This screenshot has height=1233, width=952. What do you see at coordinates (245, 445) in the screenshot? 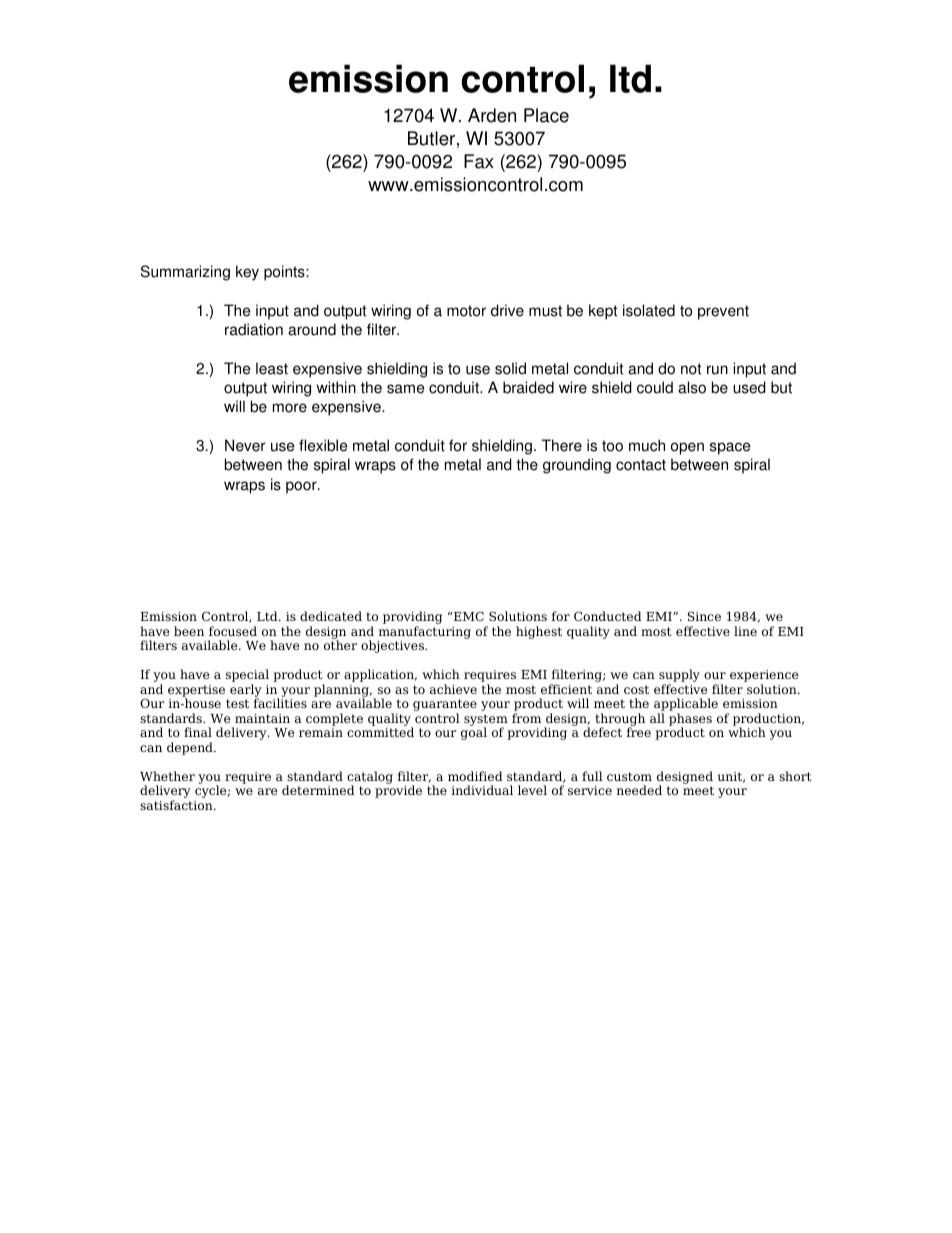
I see `Never` at bounding box center [245, 445].
